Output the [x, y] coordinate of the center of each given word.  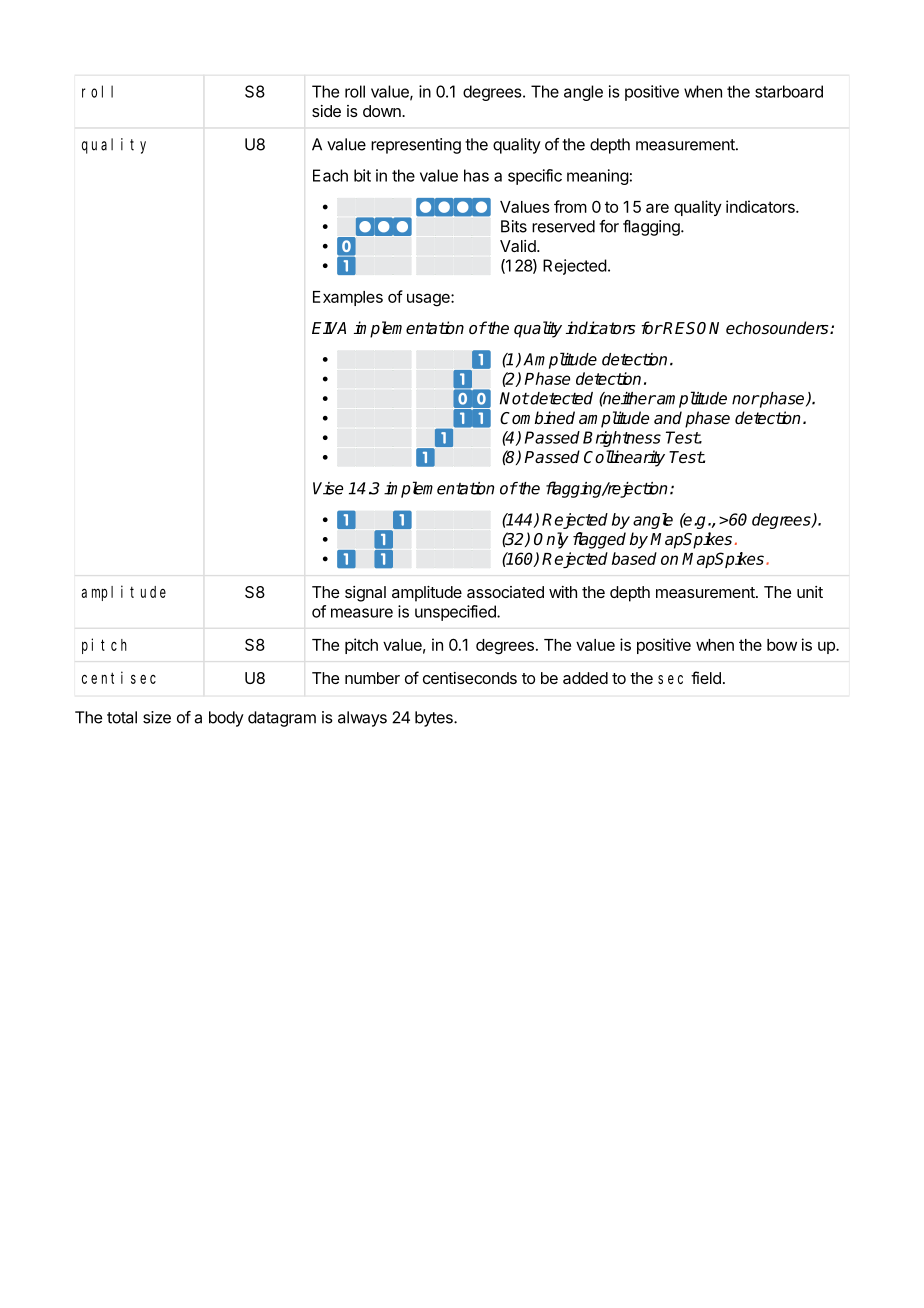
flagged [599, 540]
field [706, 677]
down [383, 111]
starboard [789, 91]
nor [745, 400]
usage [429, 300]
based [634, 558]
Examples [348, 298]
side [326, 111]
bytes [435, 719]
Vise [328, 488]
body [226, 719]
